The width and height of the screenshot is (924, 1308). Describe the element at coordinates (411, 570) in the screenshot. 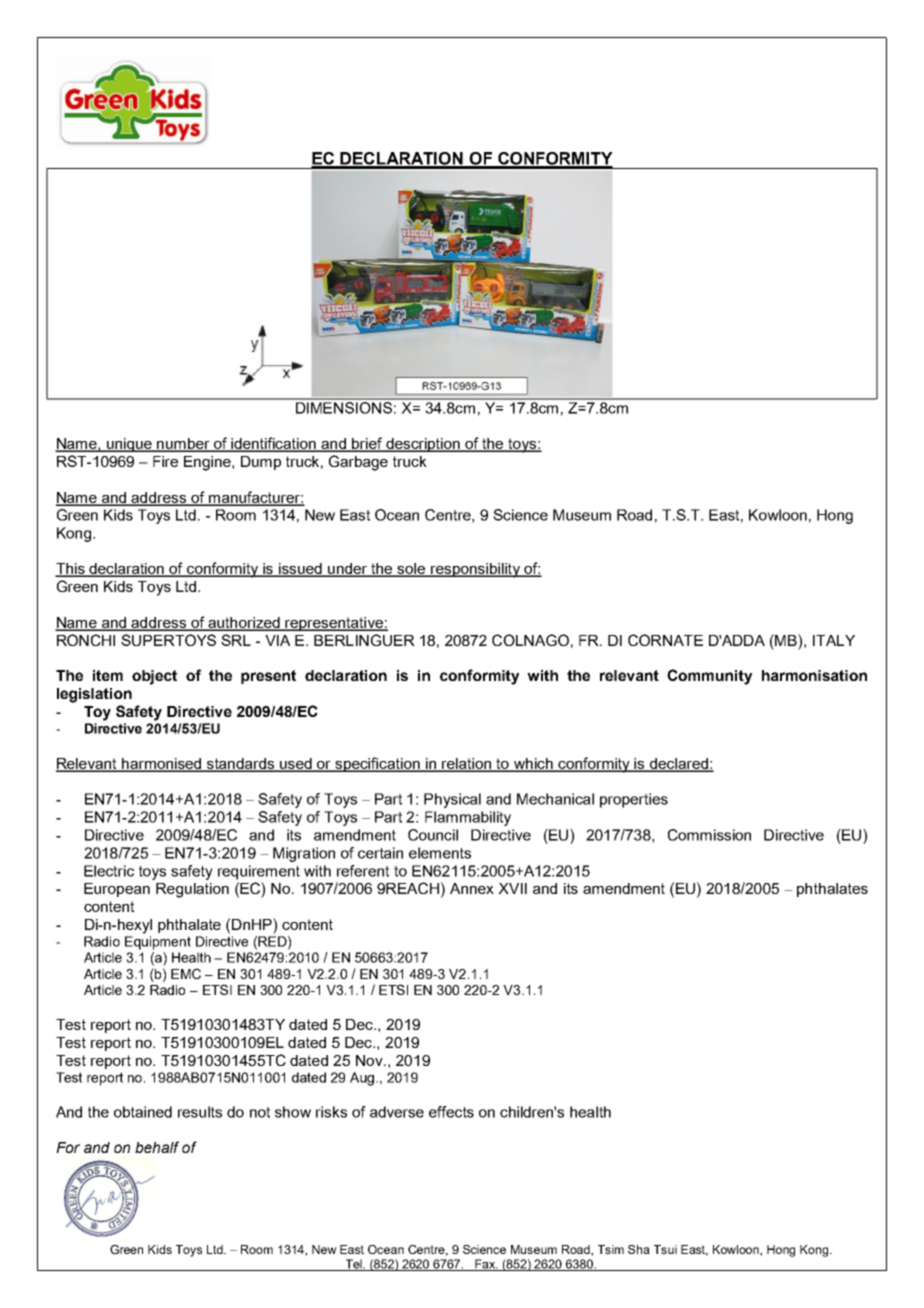

I see `sole` at that location.
